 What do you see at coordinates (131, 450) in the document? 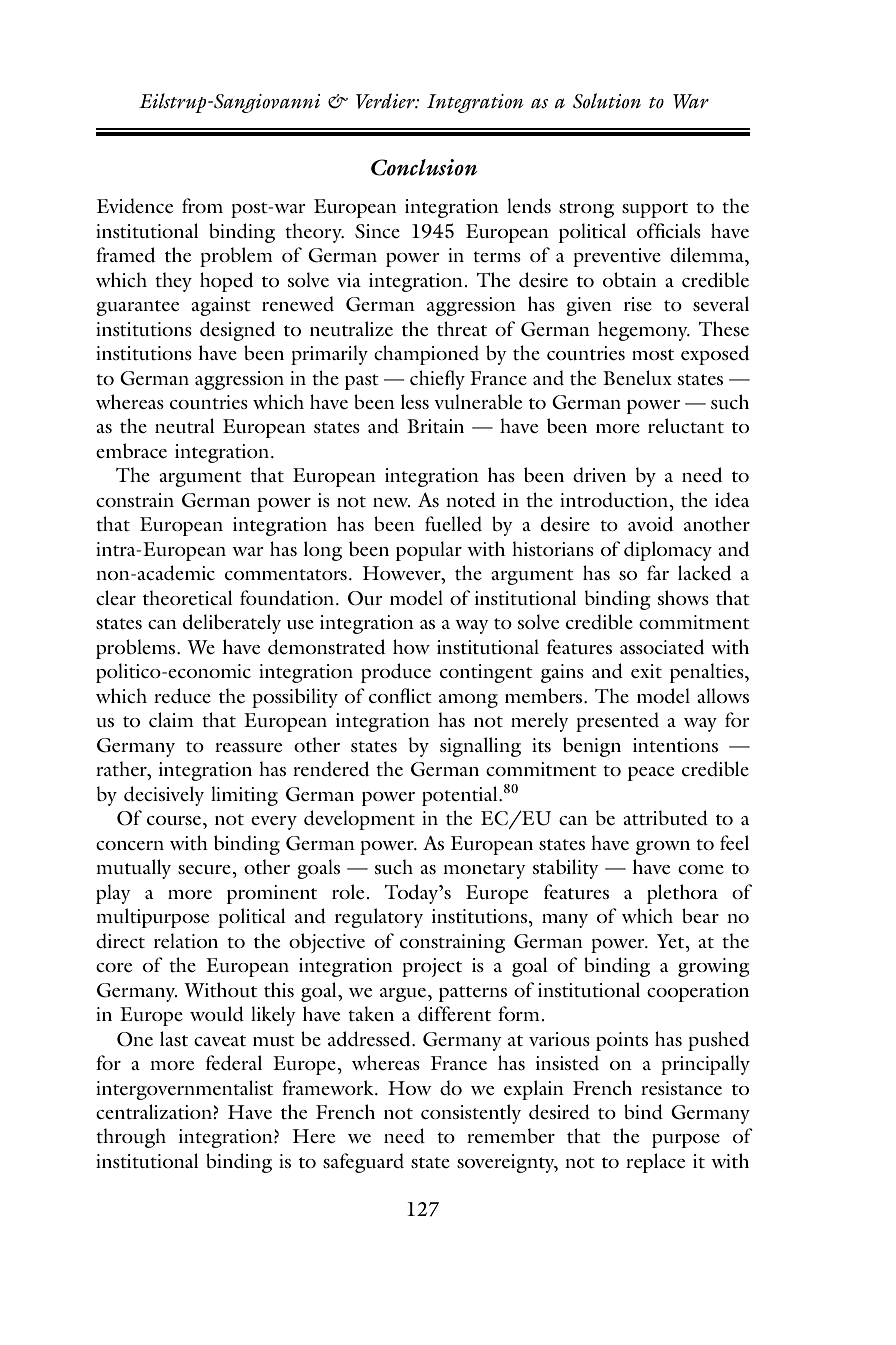
I see `embrace` at bounding box center [131, 450].
